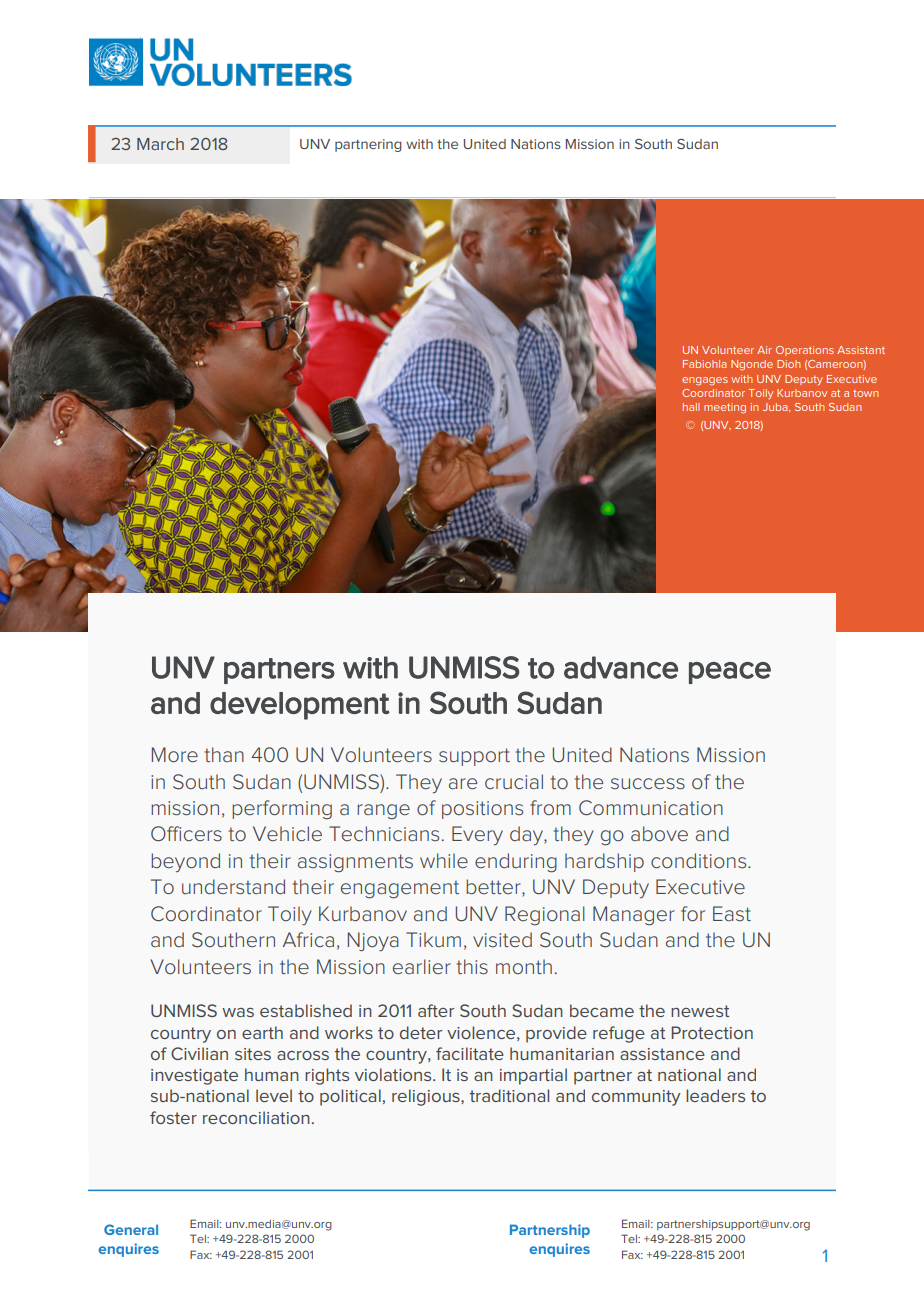 The height and width of the page is (1308, 924). Describe the element at coordinates (233, 887) in the page. I see `understand` at that location.
